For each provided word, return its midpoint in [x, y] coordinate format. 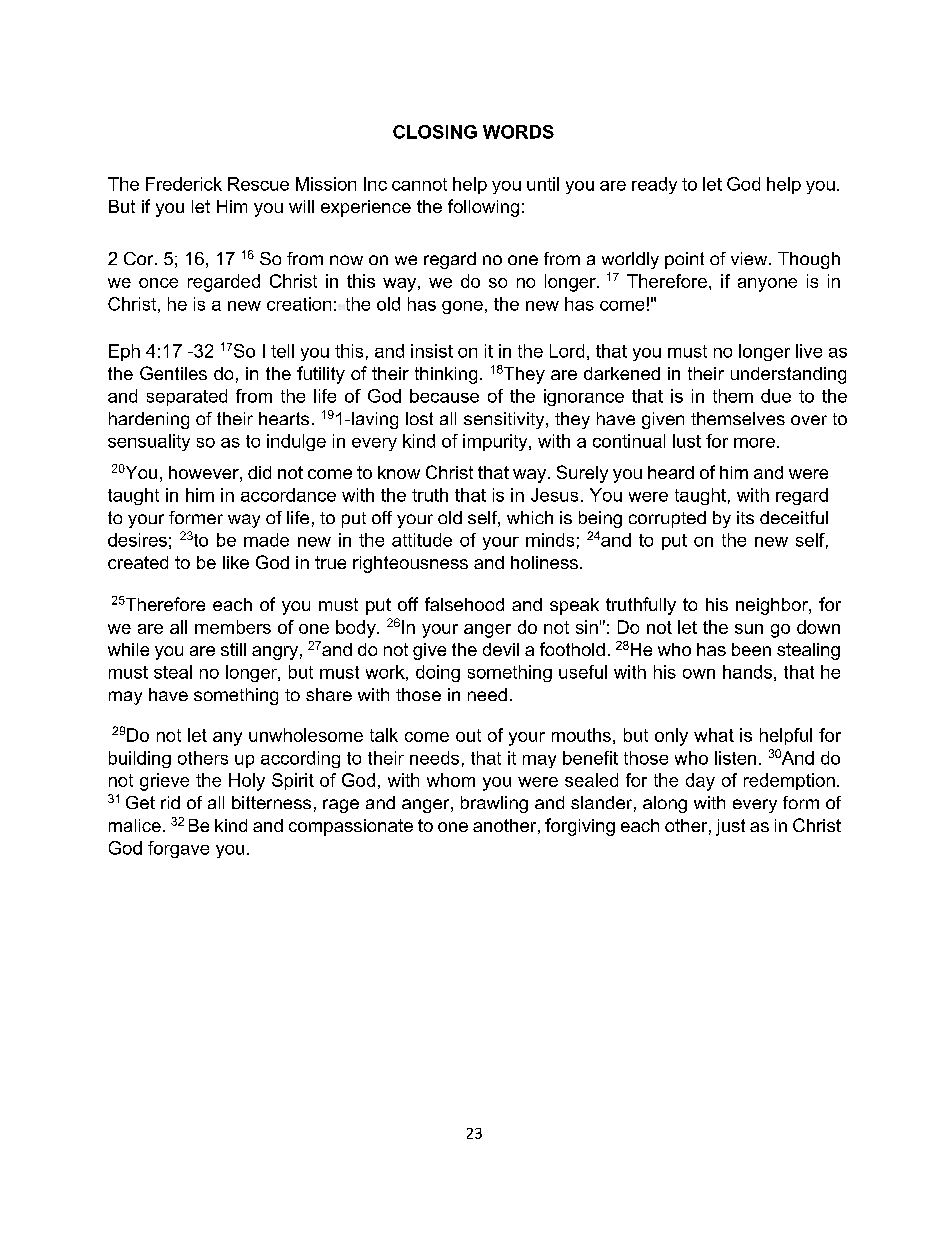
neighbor [773, 606]
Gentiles [173, 373]
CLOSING [435, 132]
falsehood [464, 604]
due [776, 396]
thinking [446, 375]
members [233, 627]
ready [654, 185]
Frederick [184, 184]
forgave [178, 849]
